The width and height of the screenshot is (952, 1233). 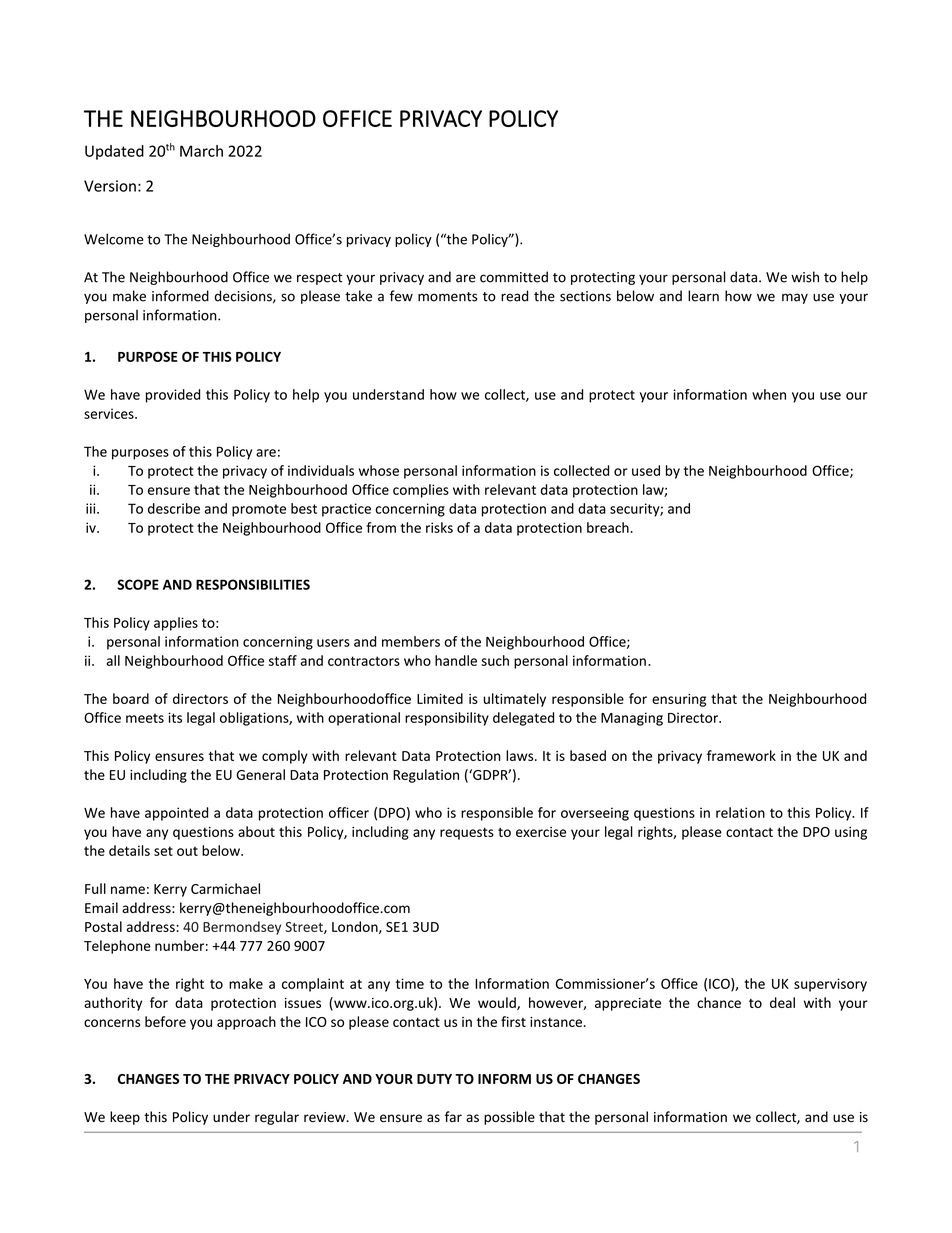 I want to click on ensuring, so click(x=679, y=700).
